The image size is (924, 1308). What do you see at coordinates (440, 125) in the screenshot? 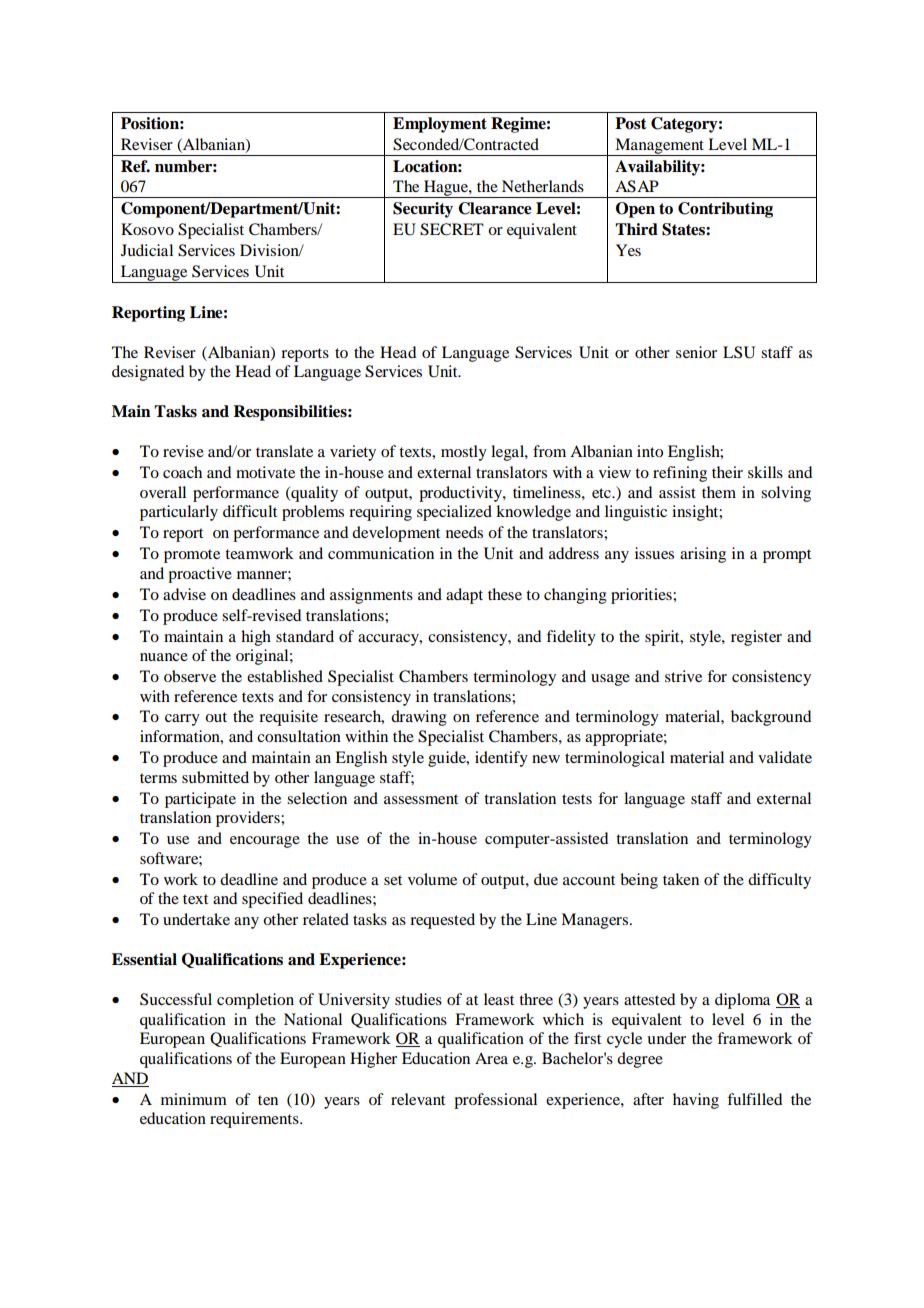
I see `Employment` at bounding box center [440, 125].
